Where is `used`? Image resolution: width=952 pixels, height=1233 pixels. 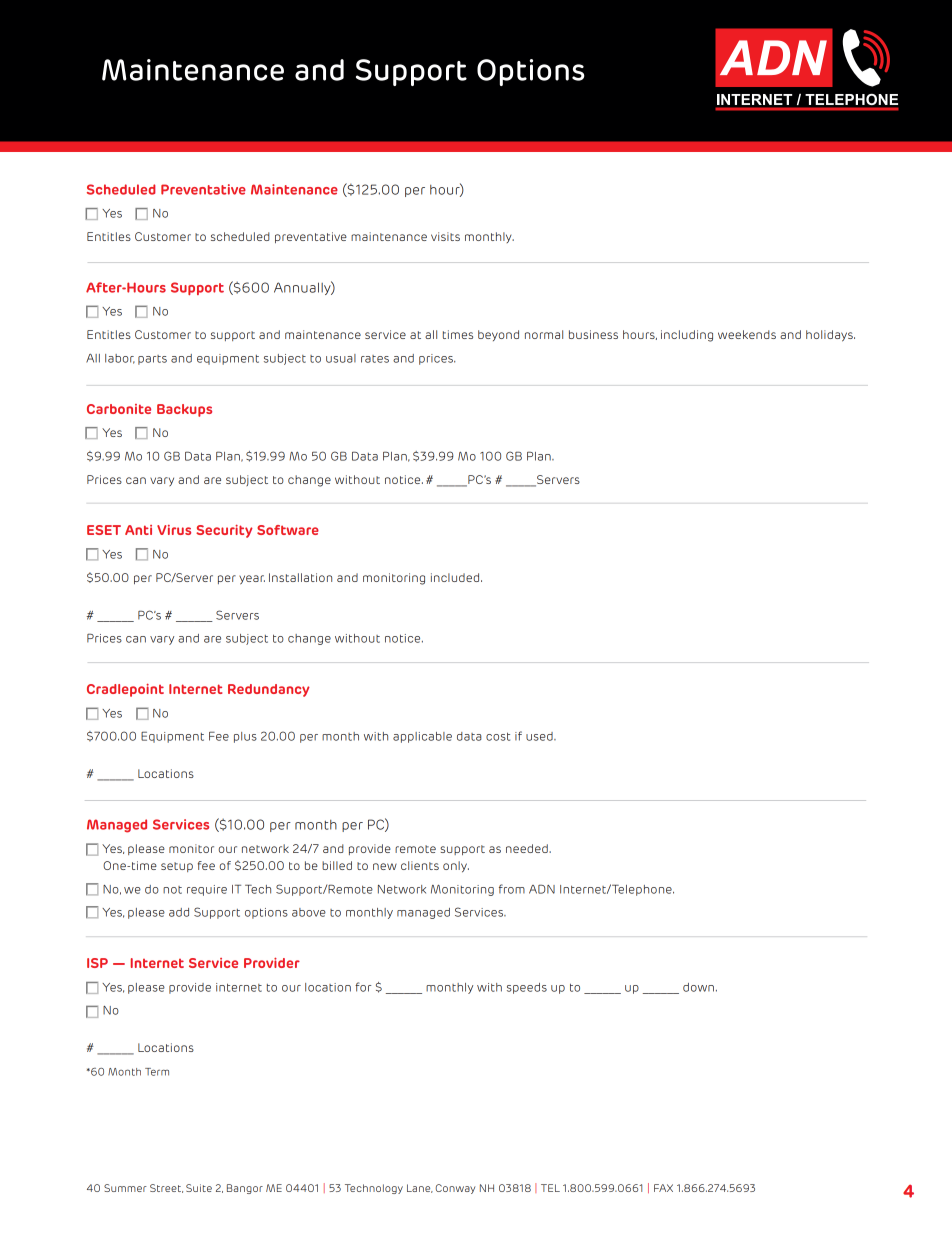 used is located at coordinates (540, 736).
